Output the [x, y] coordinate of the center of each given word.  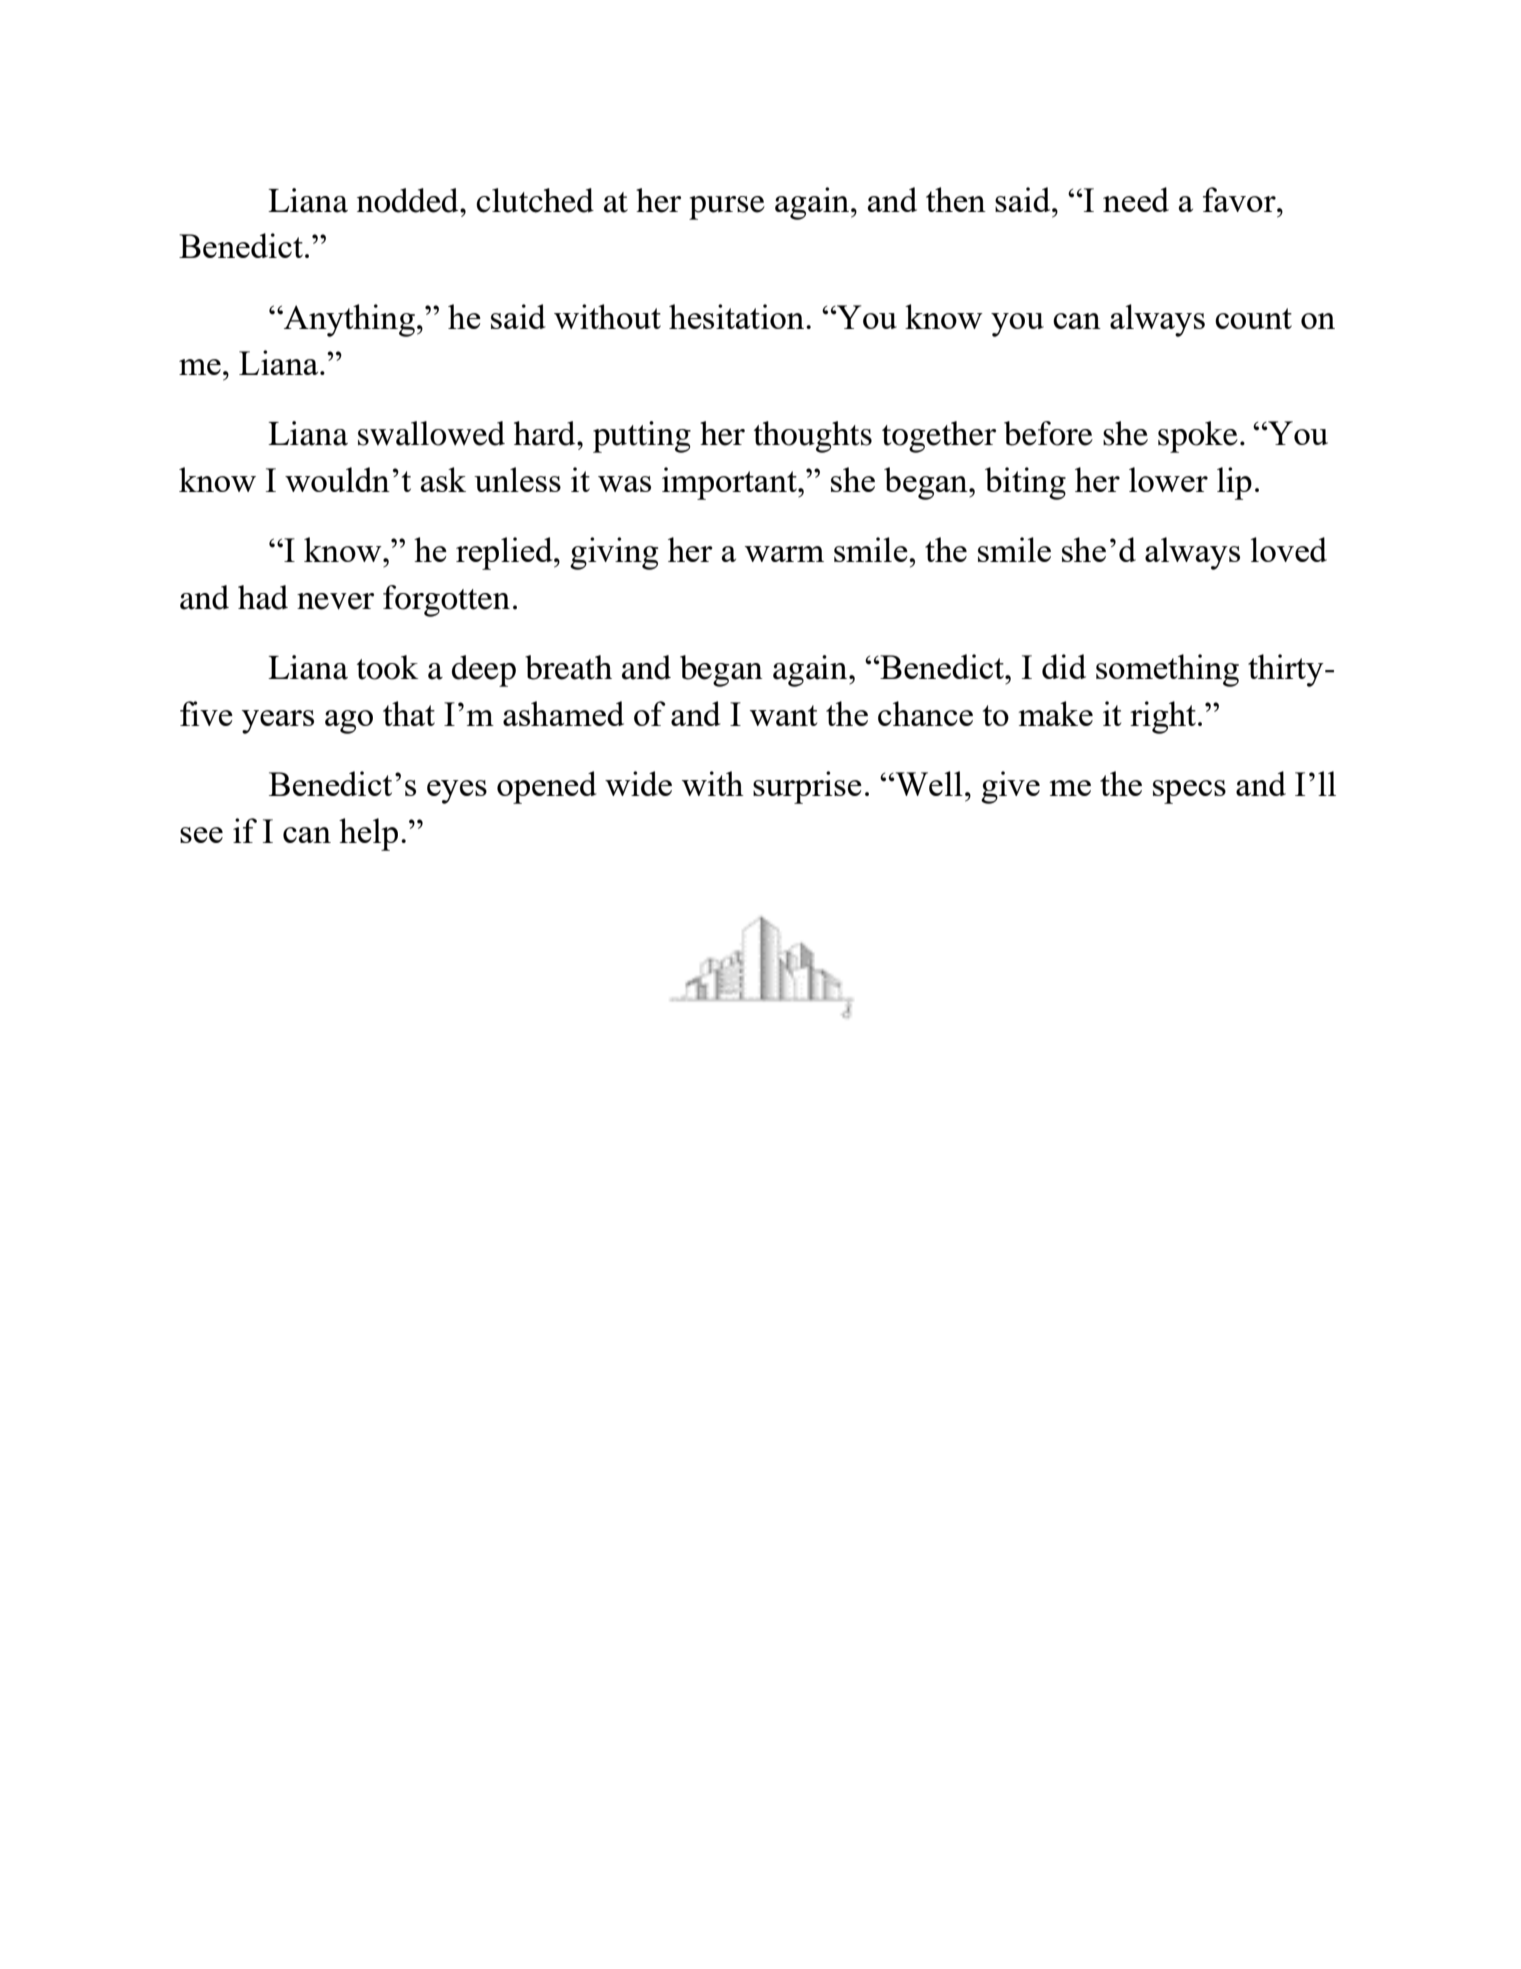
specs [1189, 792]
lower [1168, 479]
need [1136, 199]
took [388, 667]
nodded [409, 200]
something [1167, 670]
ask [443, 479]
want [783, 715]
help [368, 834]
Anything [348, 320]
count [1253, 318]
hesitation [738, 316]
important [730, 483]
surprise [807, 787]
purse [727, 208]
